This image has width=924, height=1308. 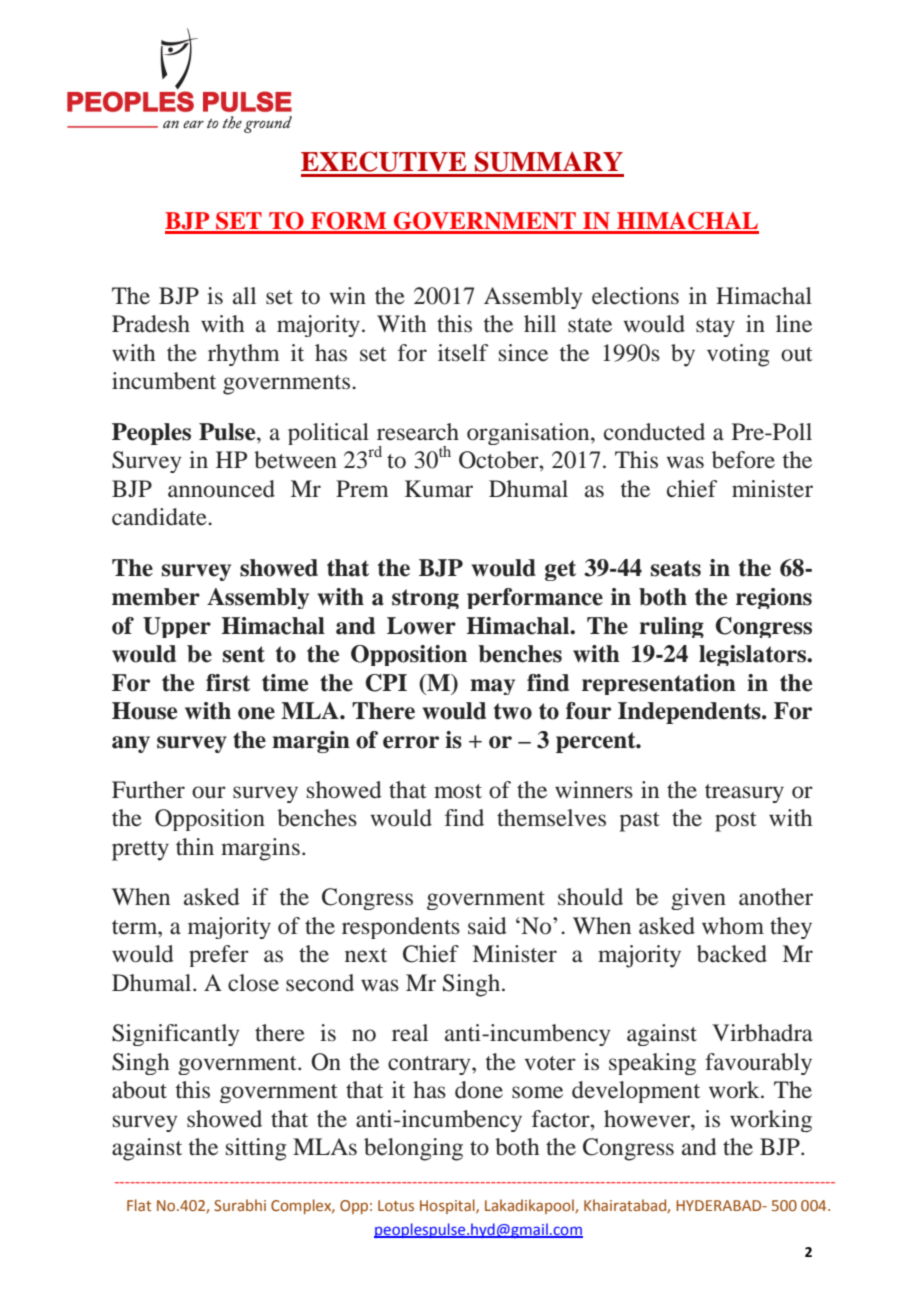 What do you see at coordinates (256, 1149) in the image?
I see `sitting` at bounding box center [256, 1149].
